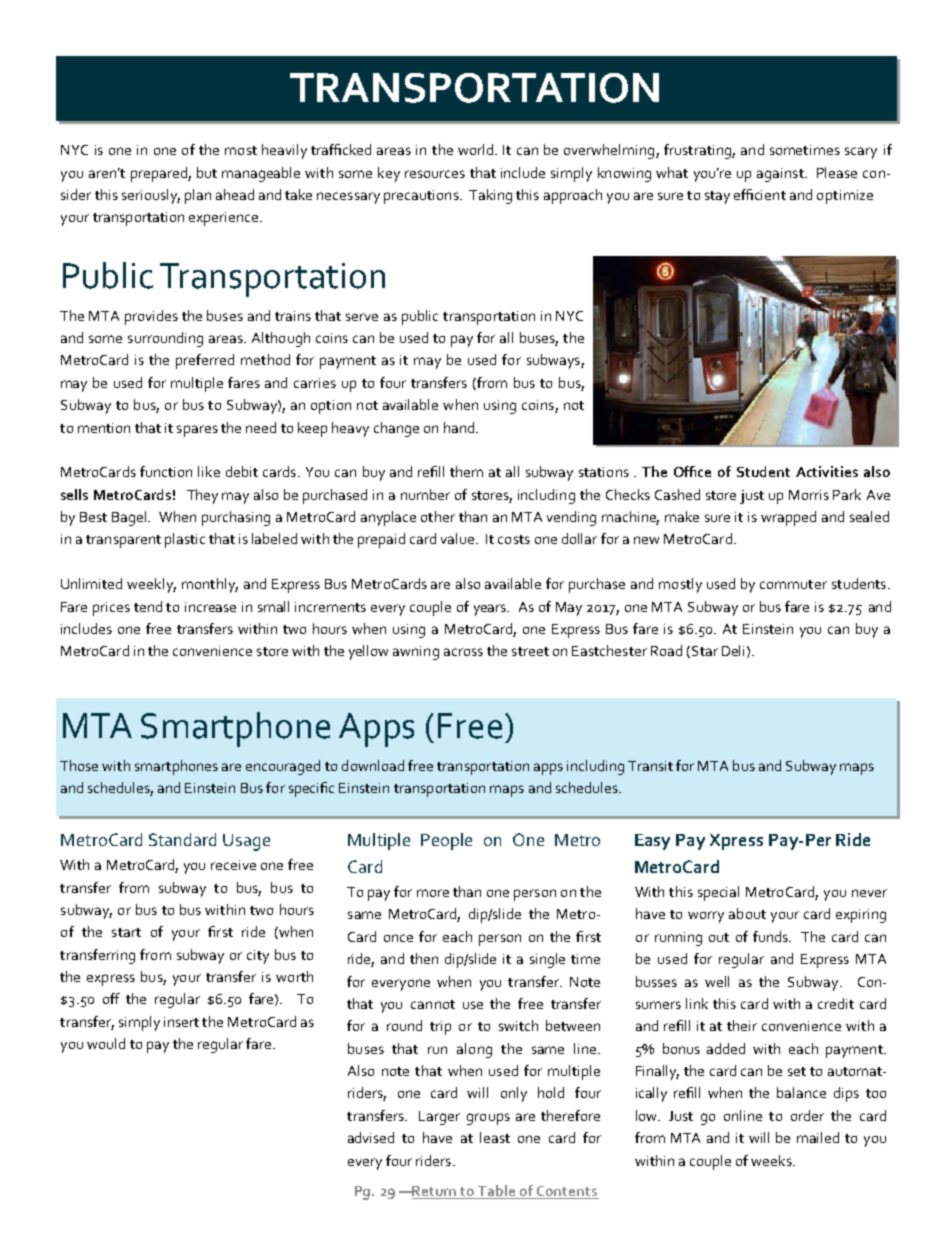 The image size is (952, 1233). Describe the element at coordinates (160, 174) in the screenshot. I see `prepared` at that location.
